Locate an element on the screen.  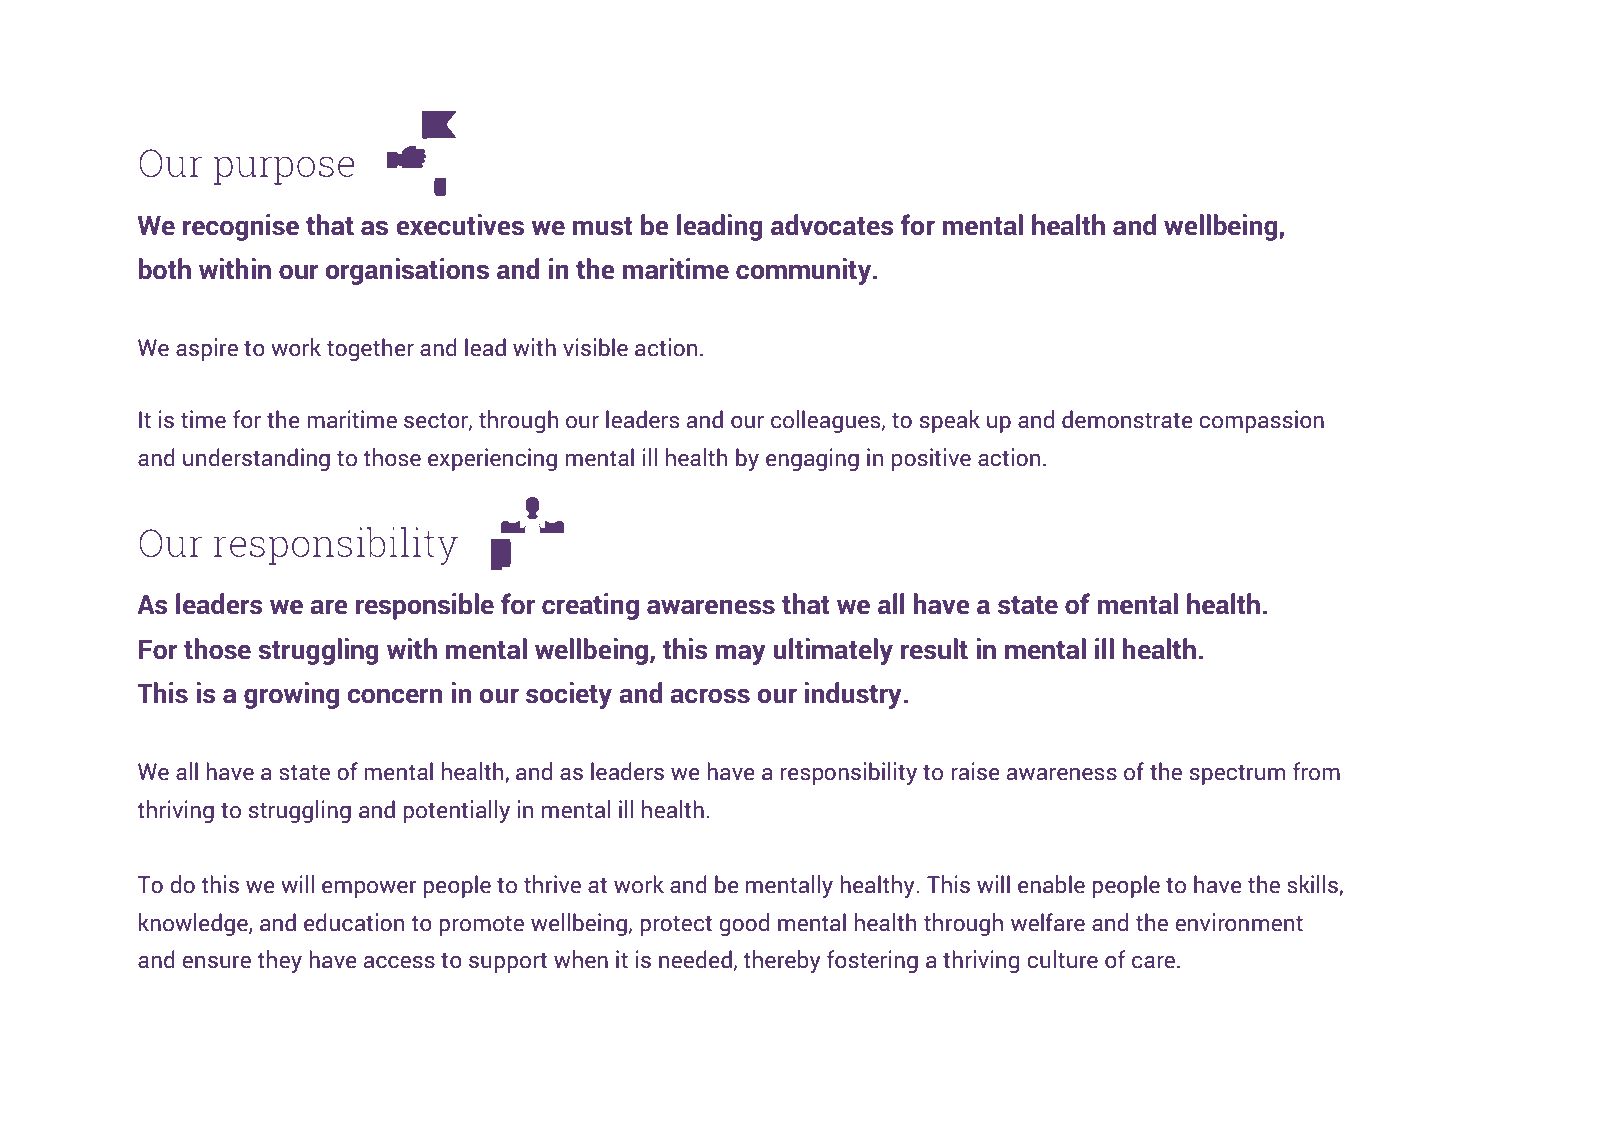
spectrum is located at coordinates (1237, 775).
